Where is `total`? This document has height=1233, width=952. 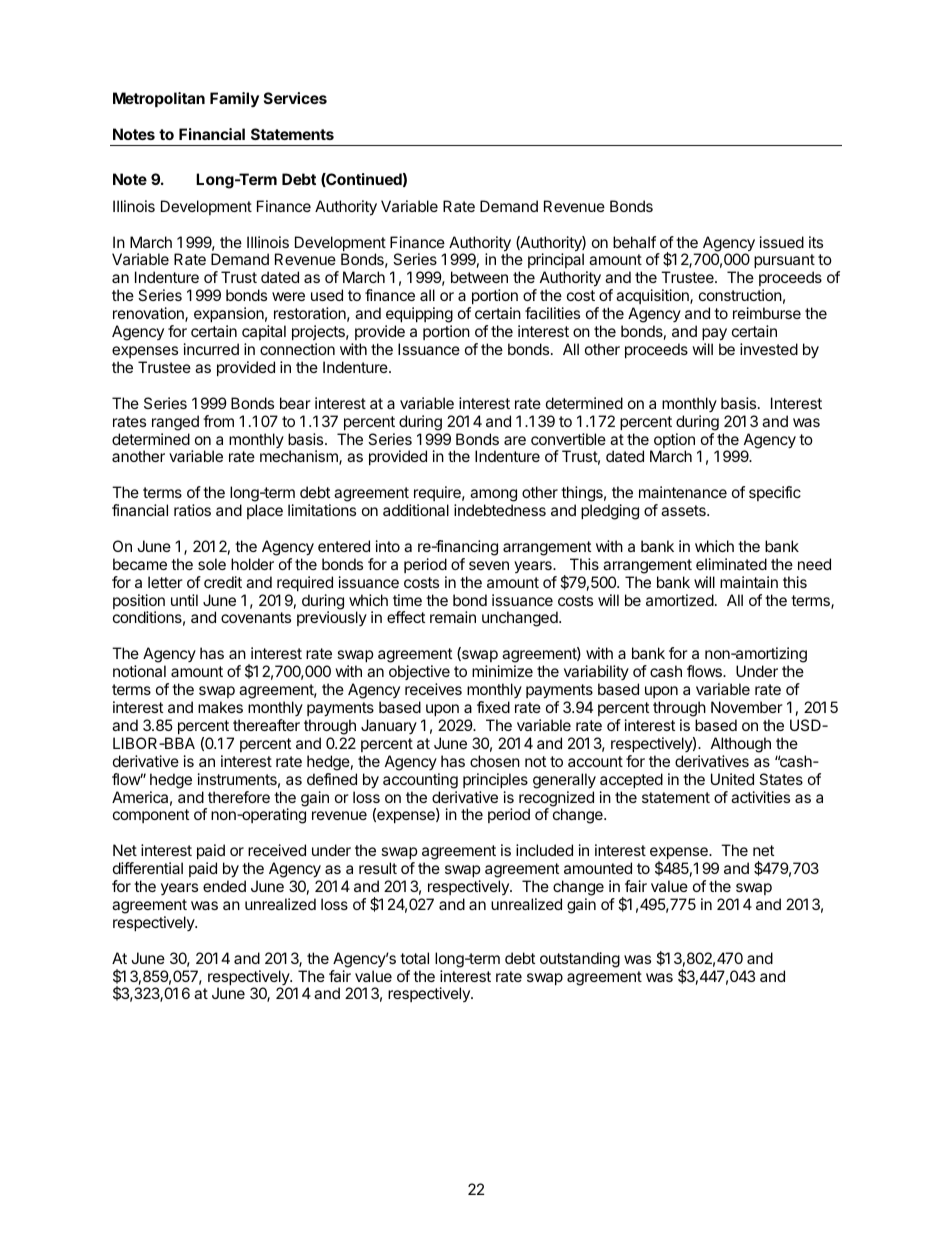 total is located at coordinates (414, 958).
